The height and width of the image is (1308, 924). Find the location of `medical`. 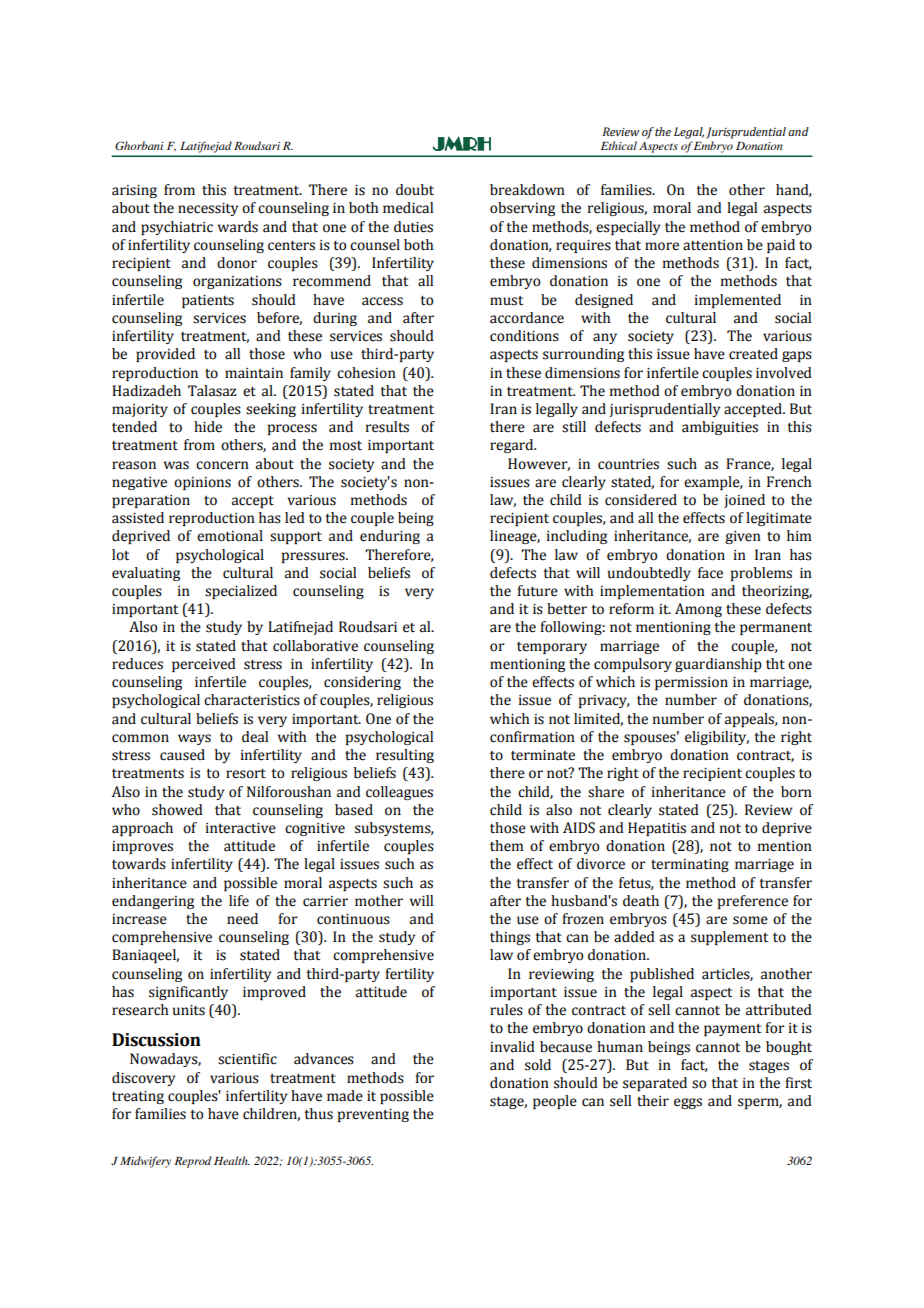

medical is located at coordinates (408, 208).
